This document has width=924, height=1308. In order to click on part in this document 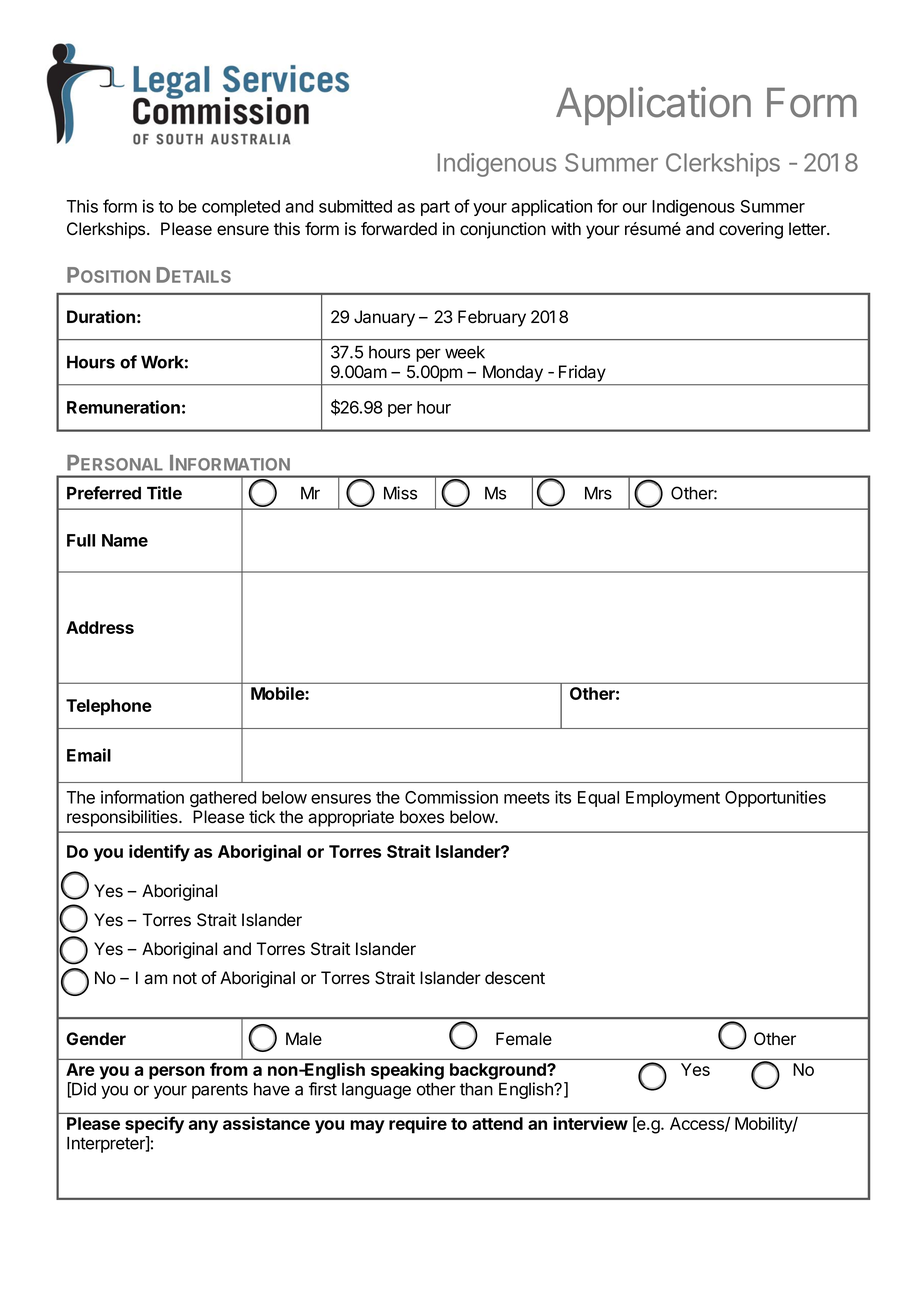, I will do `click(435, 208)`.
